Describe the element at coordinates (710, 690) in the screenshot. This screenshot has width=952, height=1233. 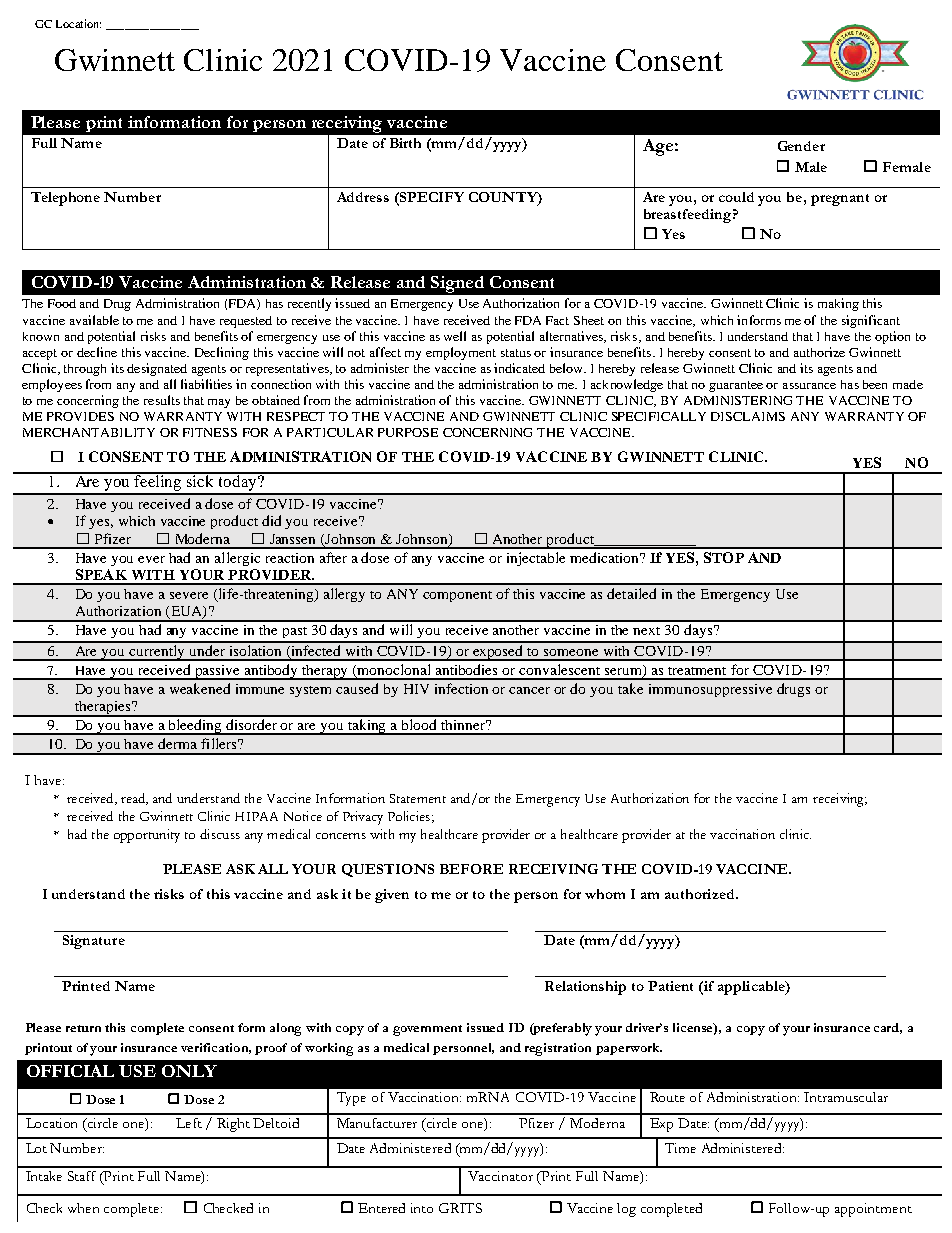
I see `immunosuppressive` at that location.
